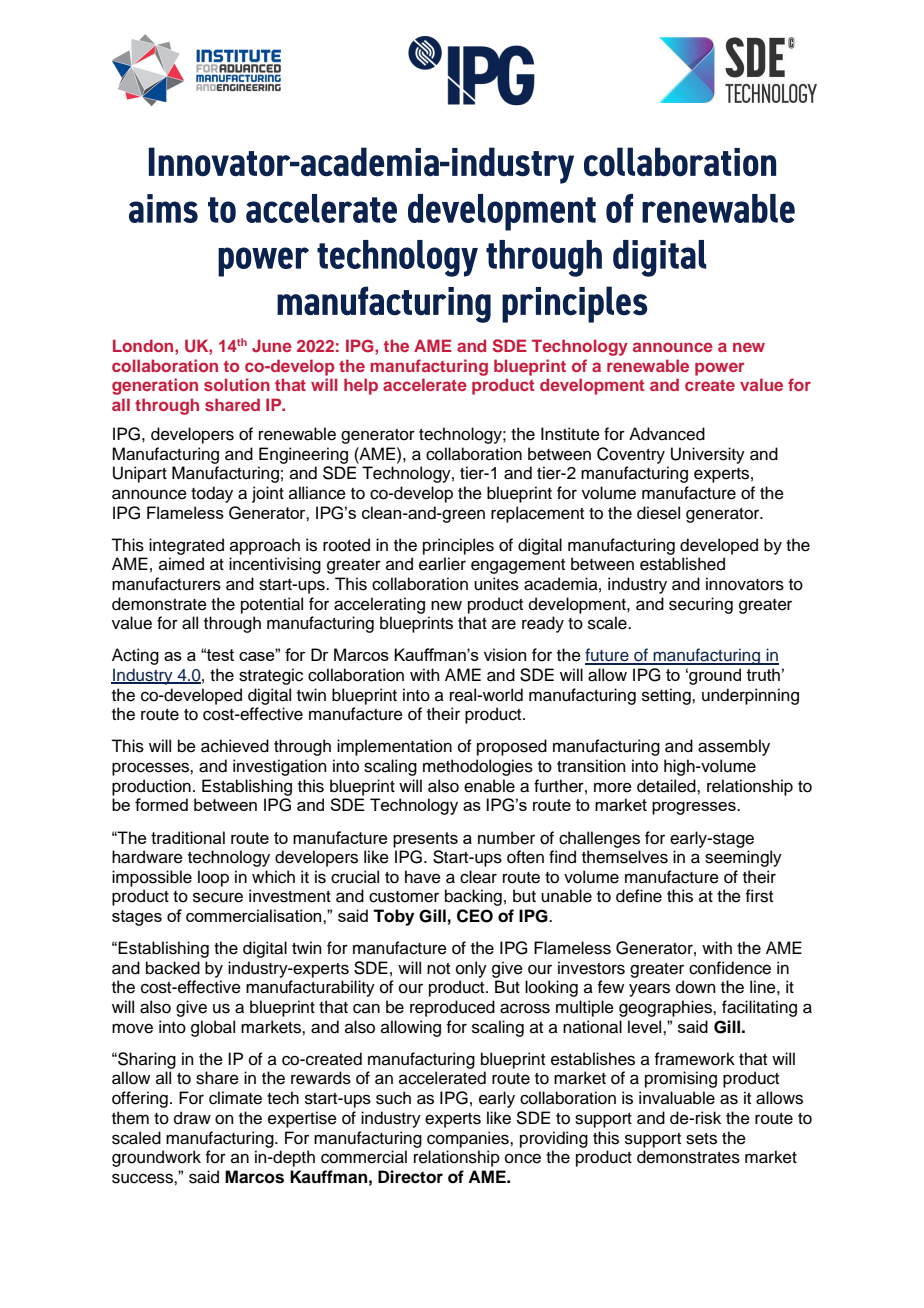 This page has height=1308, width=924. What do you see at coordinates (188, 837) in the page?
I see `traditional` at bounding box center [188, 837].
